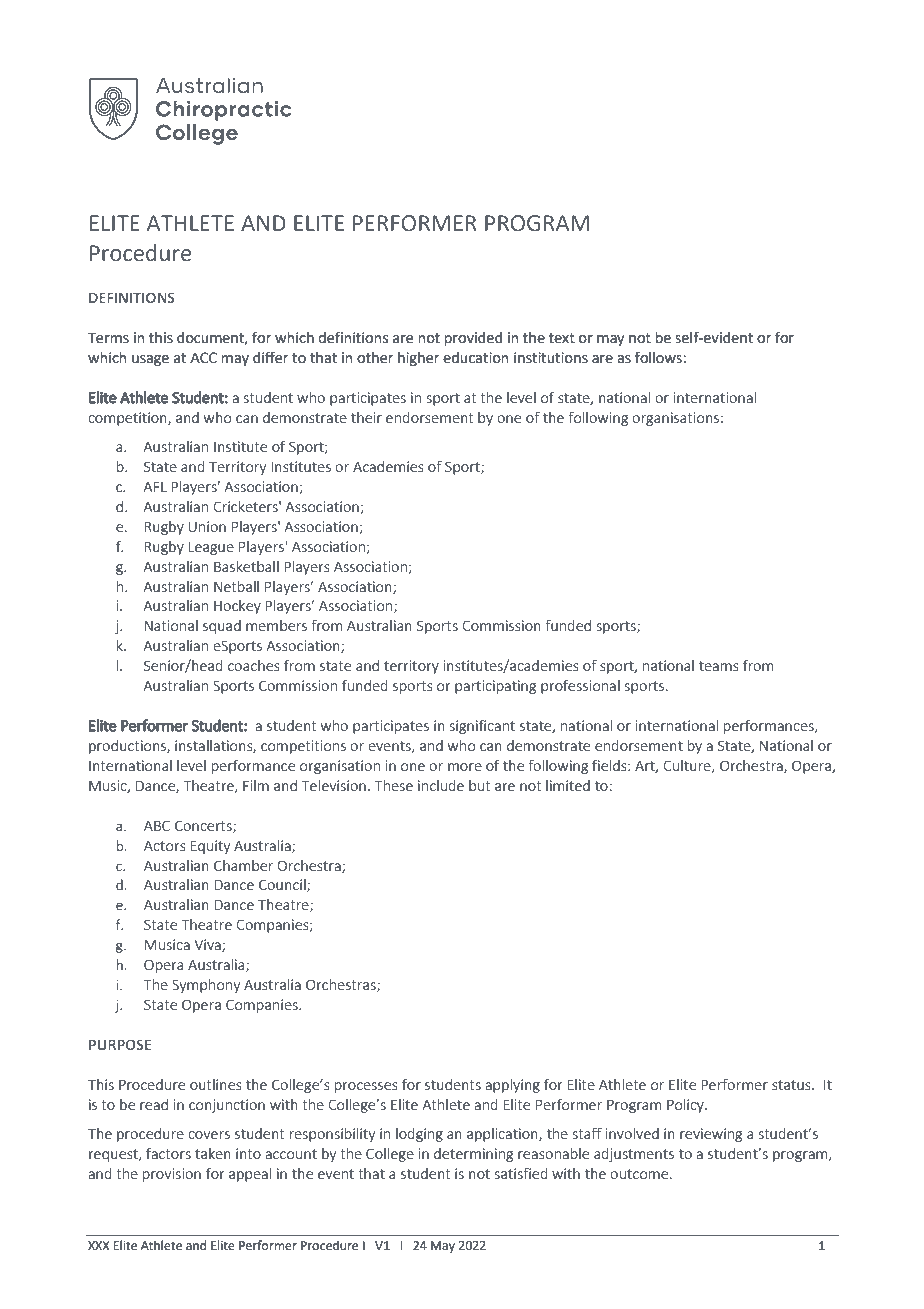 Image resolution: width=924 pixels, height=1309 pixels. I want to click on teams, so click(719, 666).
